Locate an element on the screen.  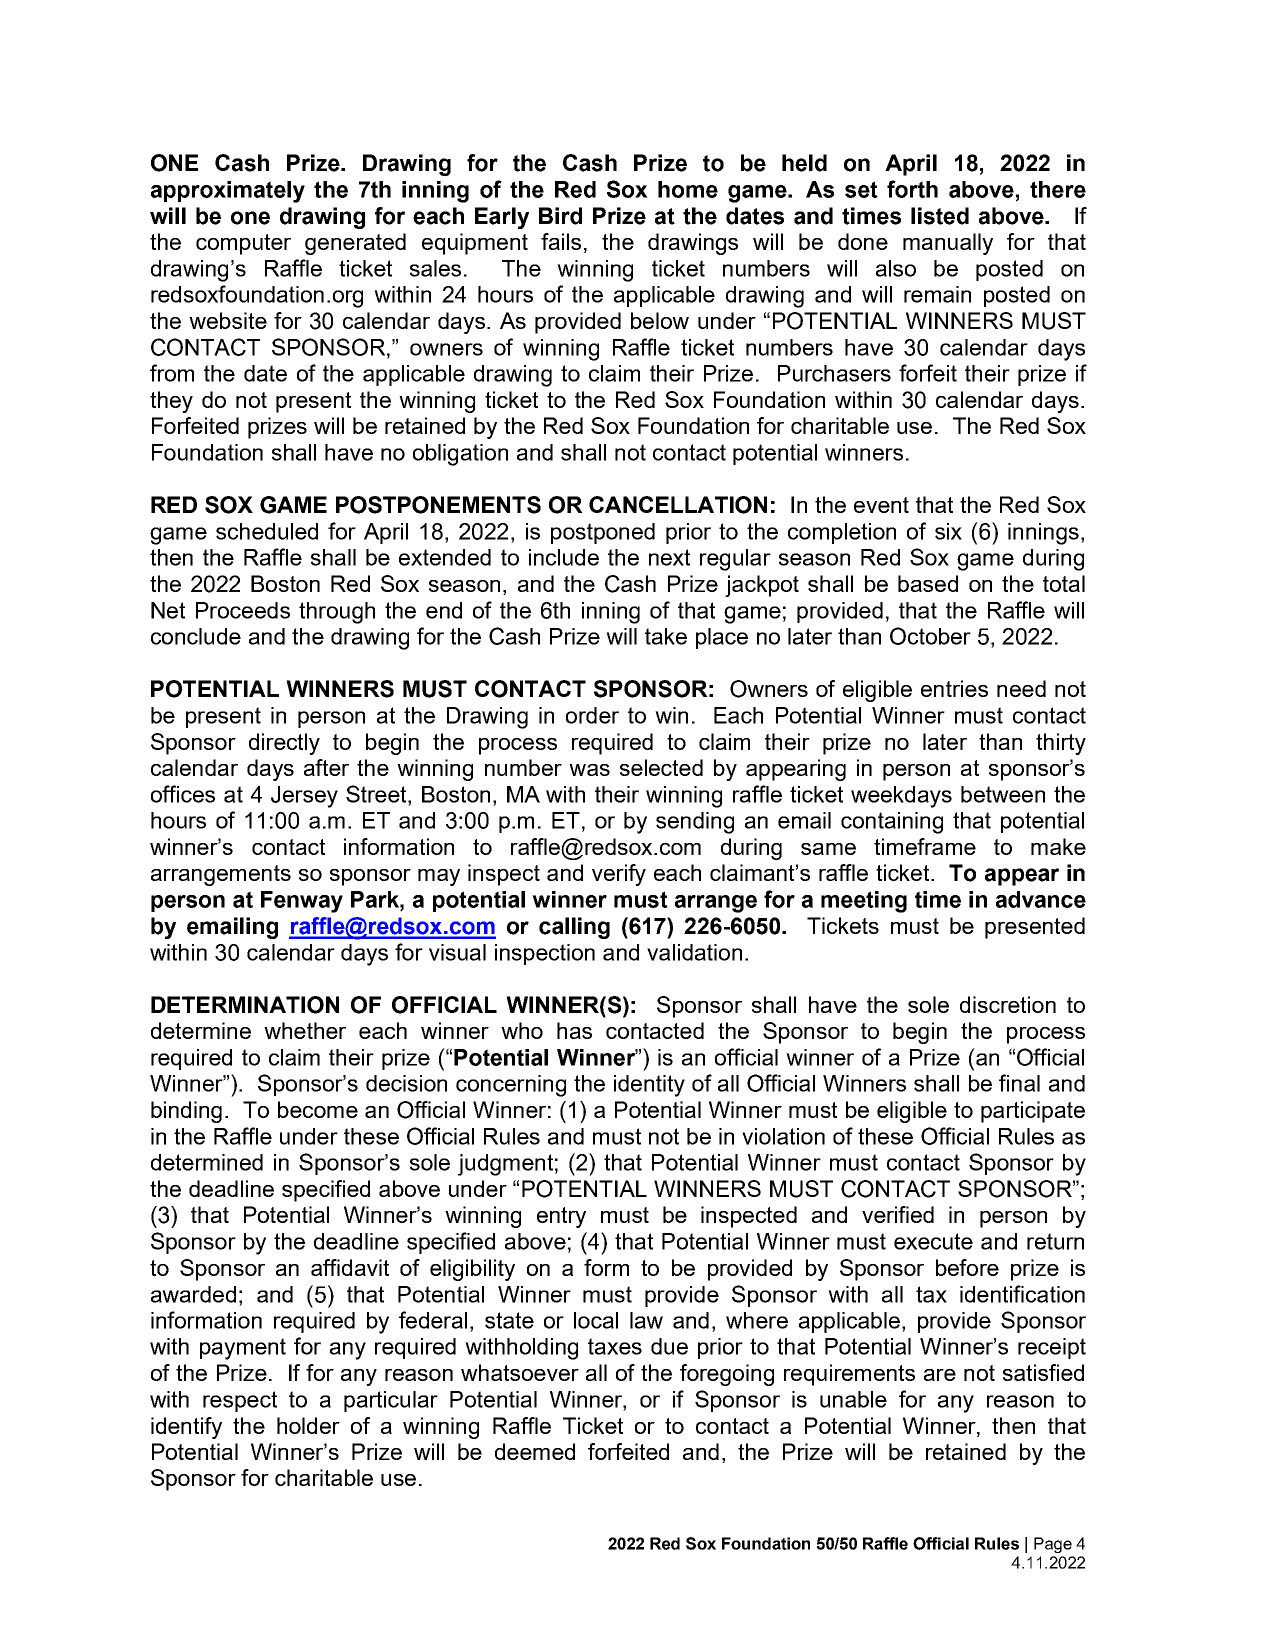
deemed is located at coordinates (535, 1451).
